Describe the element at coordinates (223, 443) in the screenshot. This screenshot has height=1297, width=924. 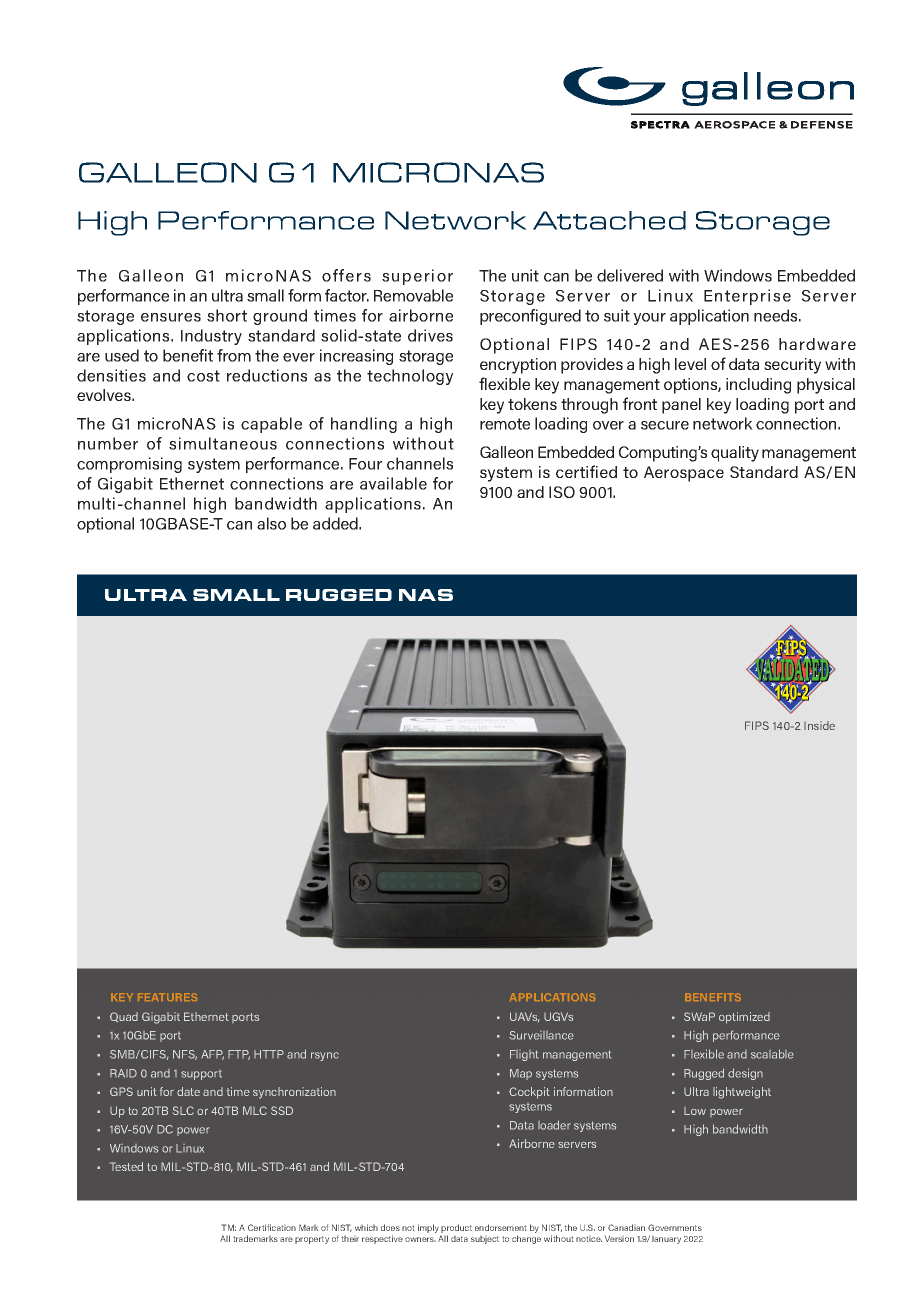
I see `simultaneous` at that location.
